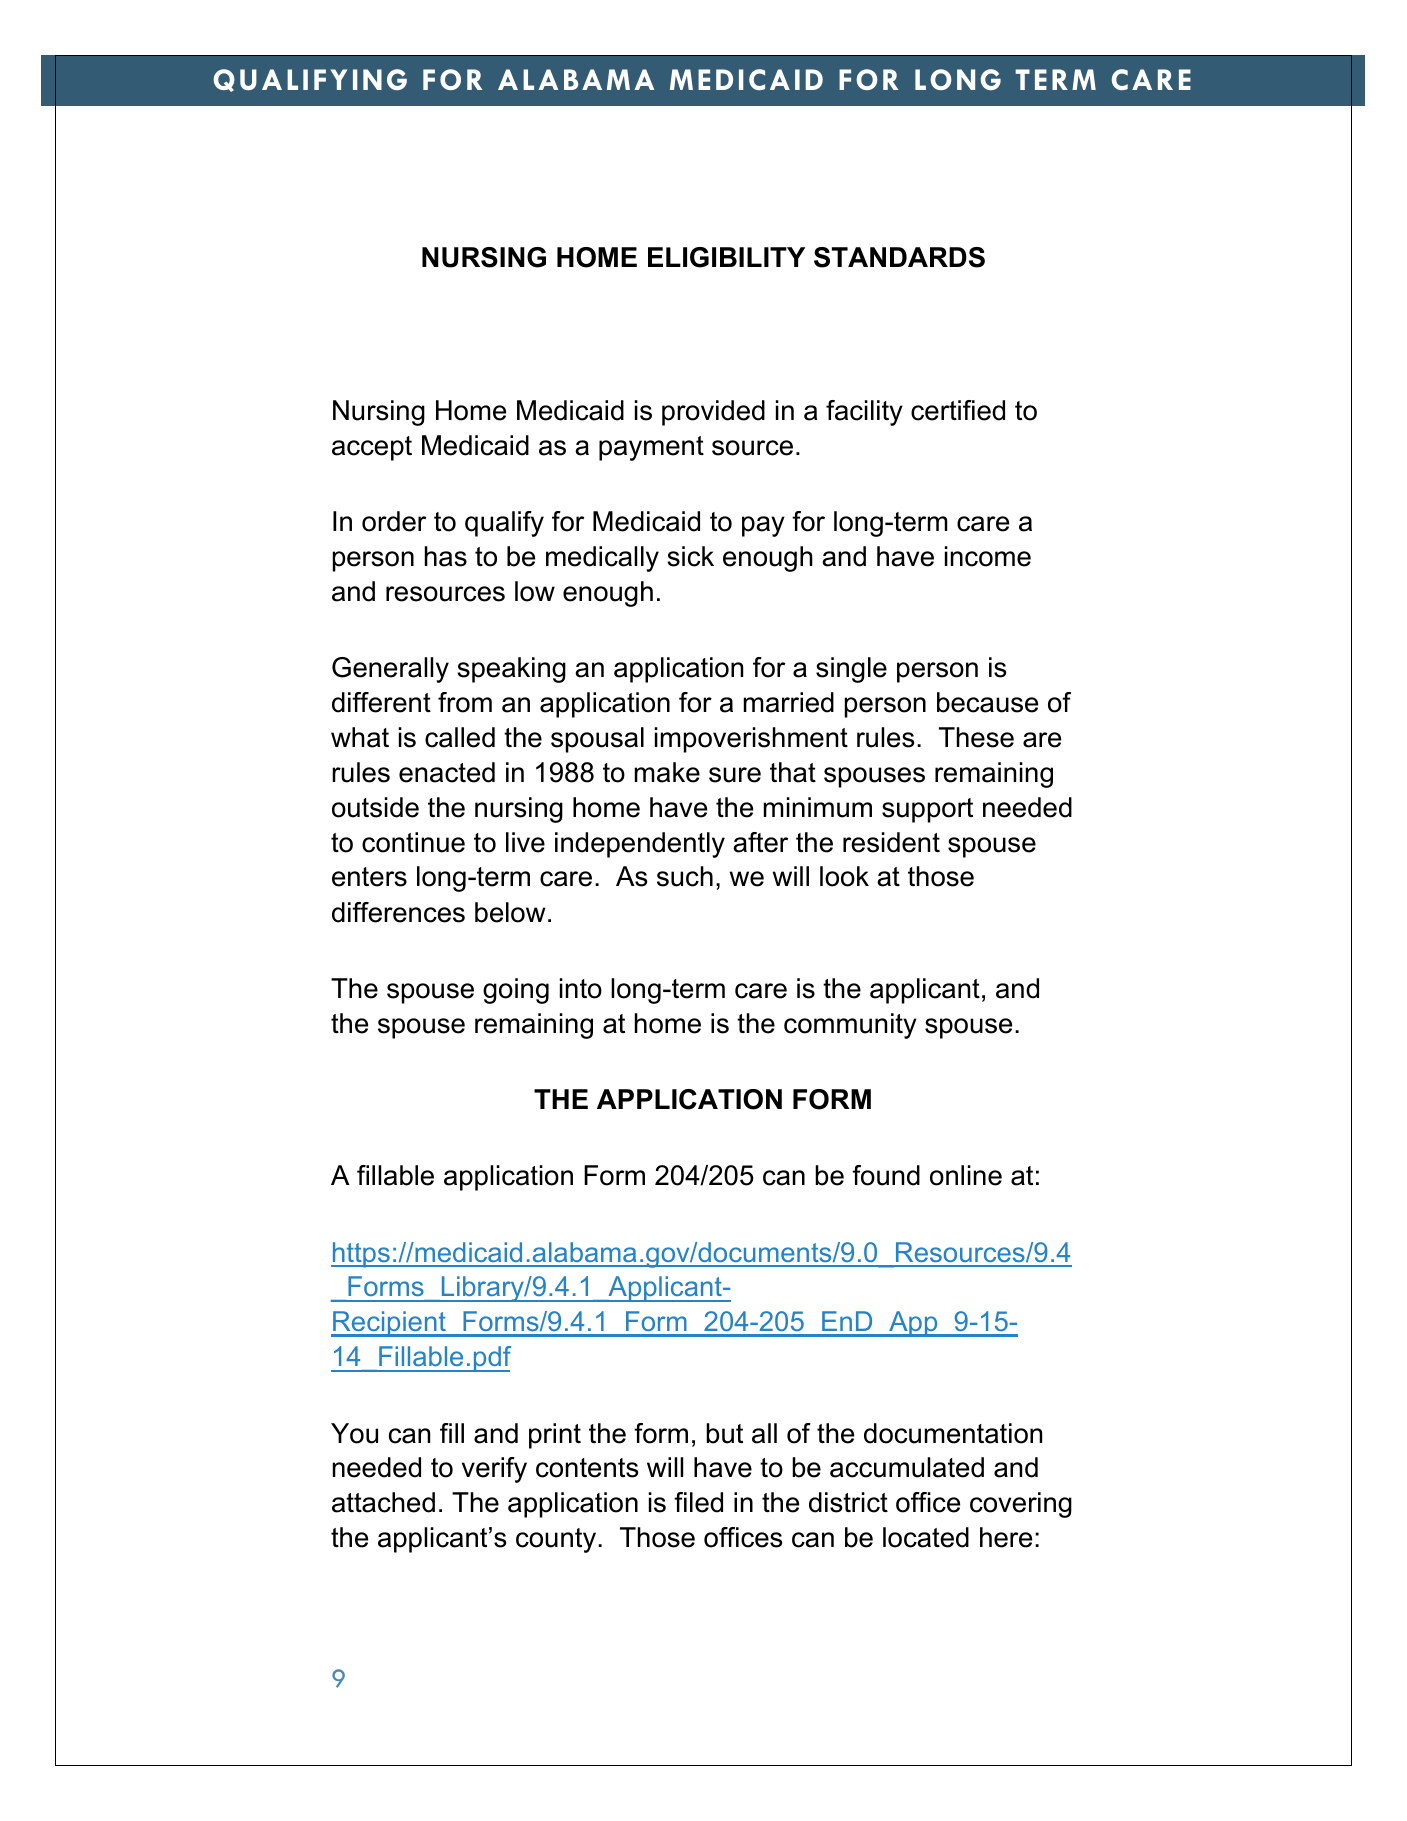 The height and width of the screenshot is (1821, 1407). I want to click on sick, so click(690, 556).
